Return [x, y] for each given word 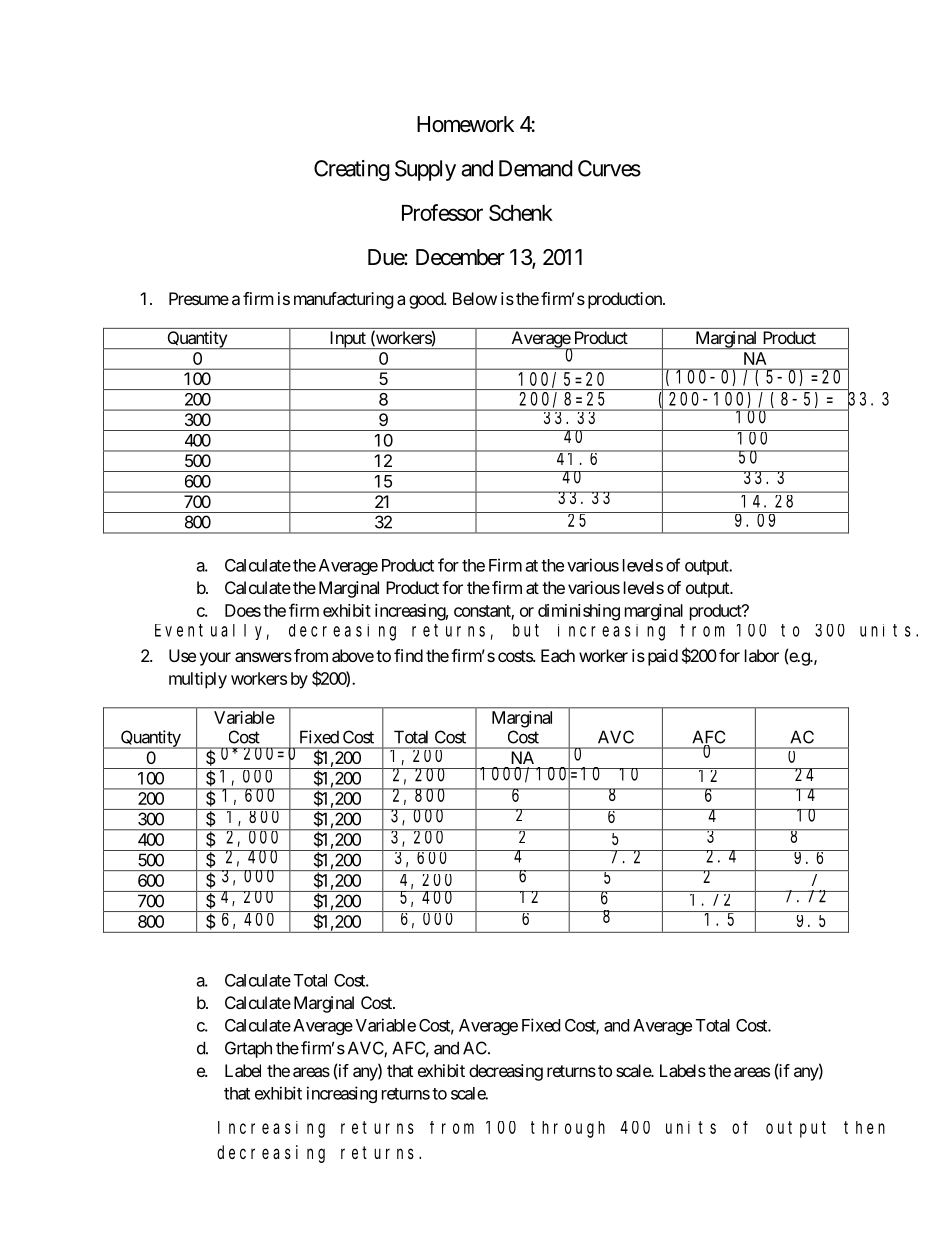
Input [347, 340]
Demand [535, 168]
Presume [199, 298]
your [215, 659]
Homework [465, 124]
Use [182, 655]
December [460, 257]
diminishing [579, 612]
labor [762, 655]
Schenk [521, 212]
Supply [425, 170]
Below [475, 298]
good [427, 300]
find [408, 655]
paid [663, 657]
